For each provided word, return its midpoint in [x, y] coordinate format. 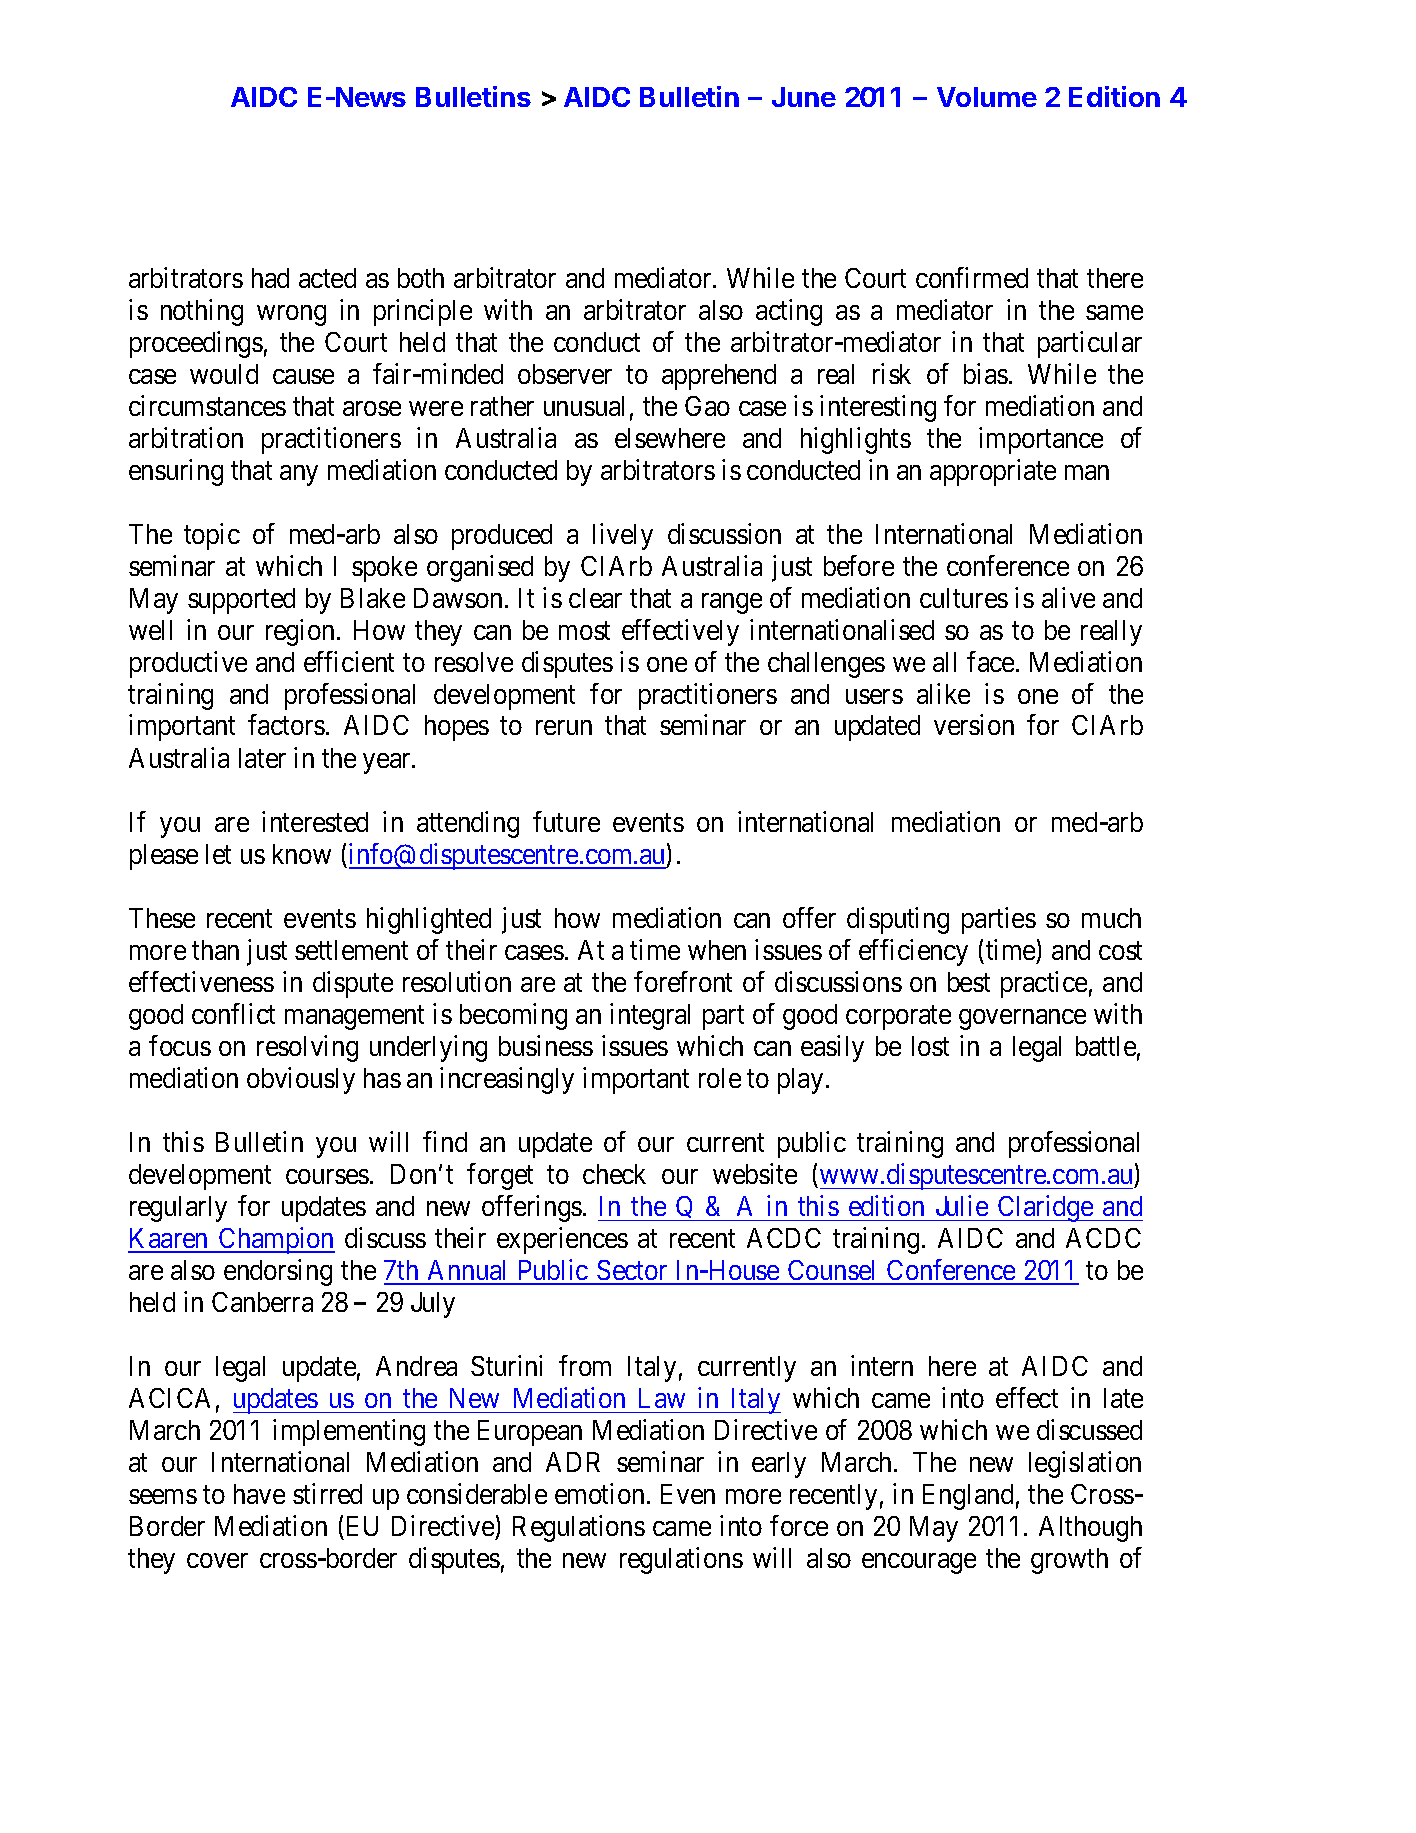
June [804, 97]
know [302, 854]
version [974, 725]
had [270, 278]
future [566, 821]
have [259, 1494]
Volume [987, 97]
